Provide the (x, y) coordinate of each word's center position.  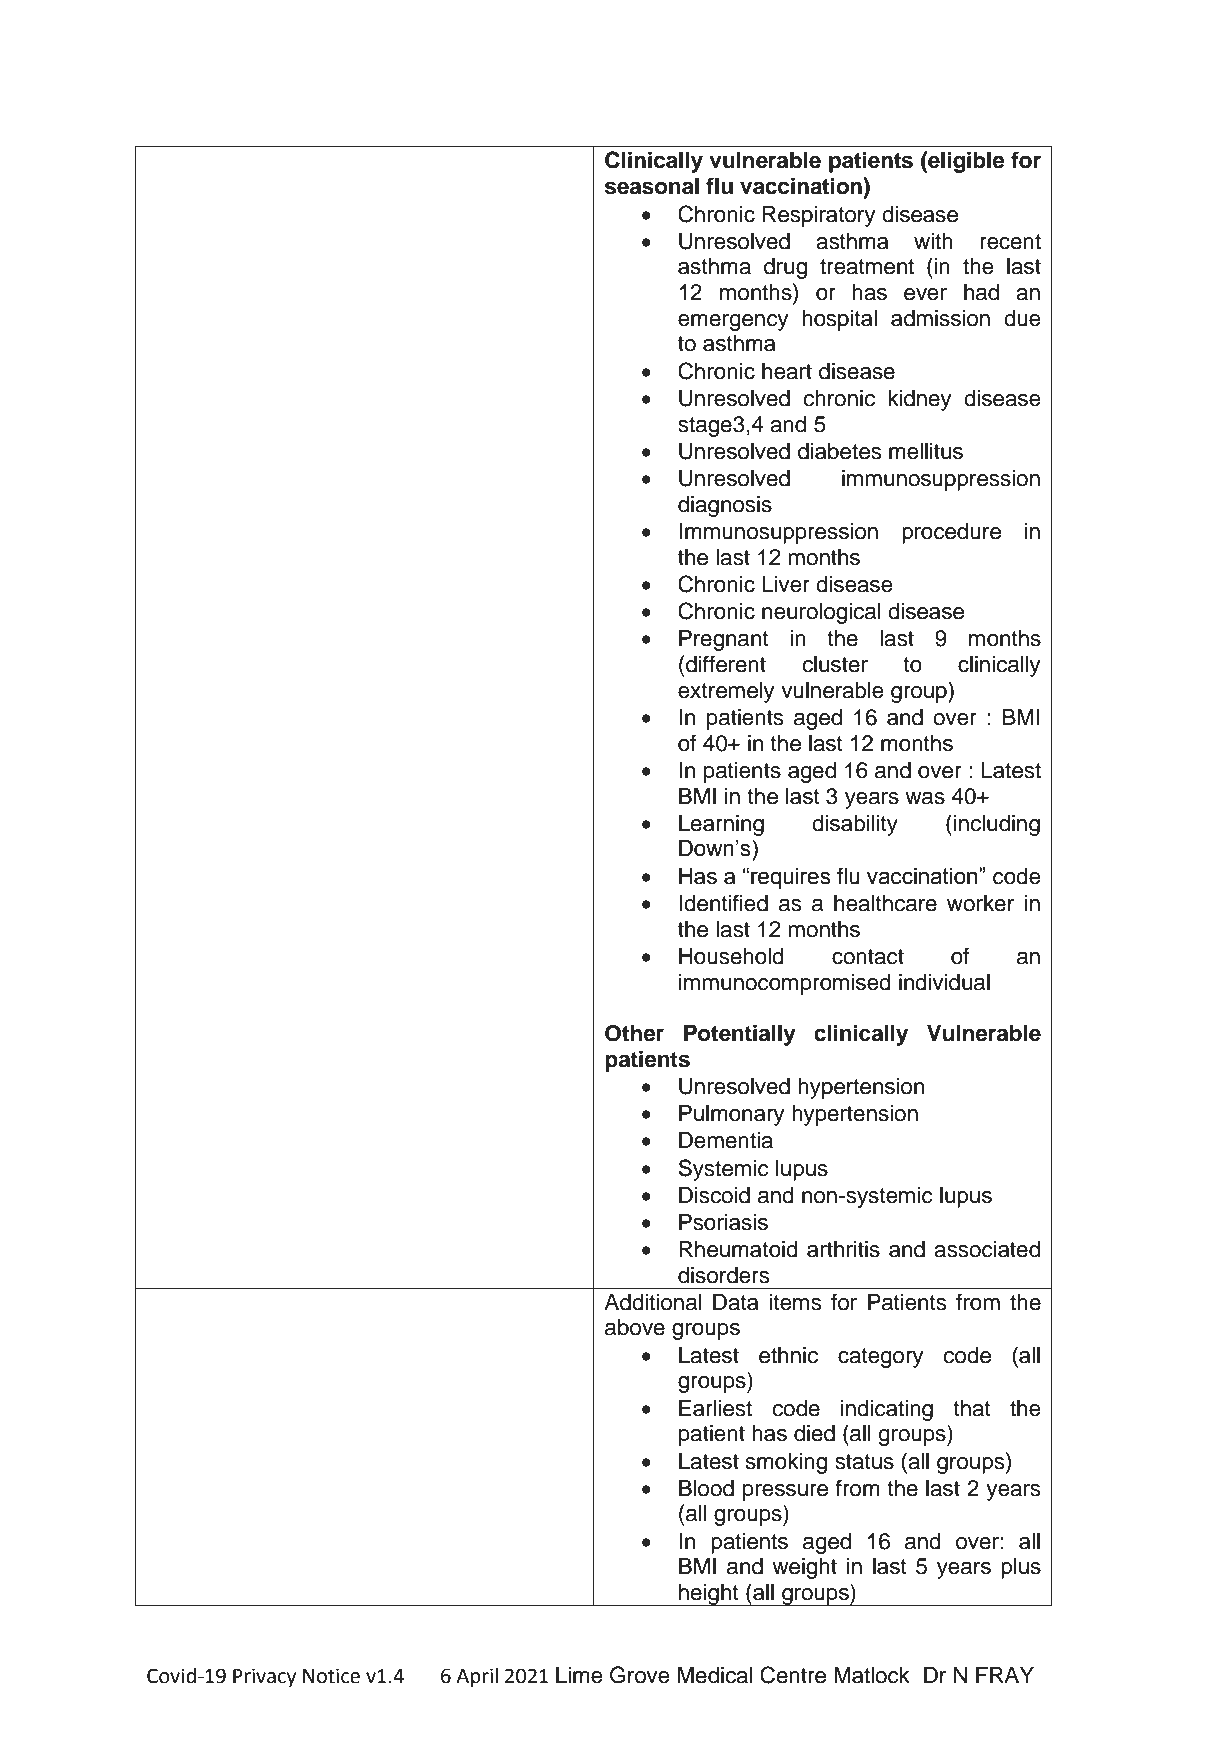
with (933, 241)
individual (944, 982)
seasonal (652, 186)
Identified (723, 903)
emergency (733, 322)
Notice (331, 1676)
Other (634, 1033)
